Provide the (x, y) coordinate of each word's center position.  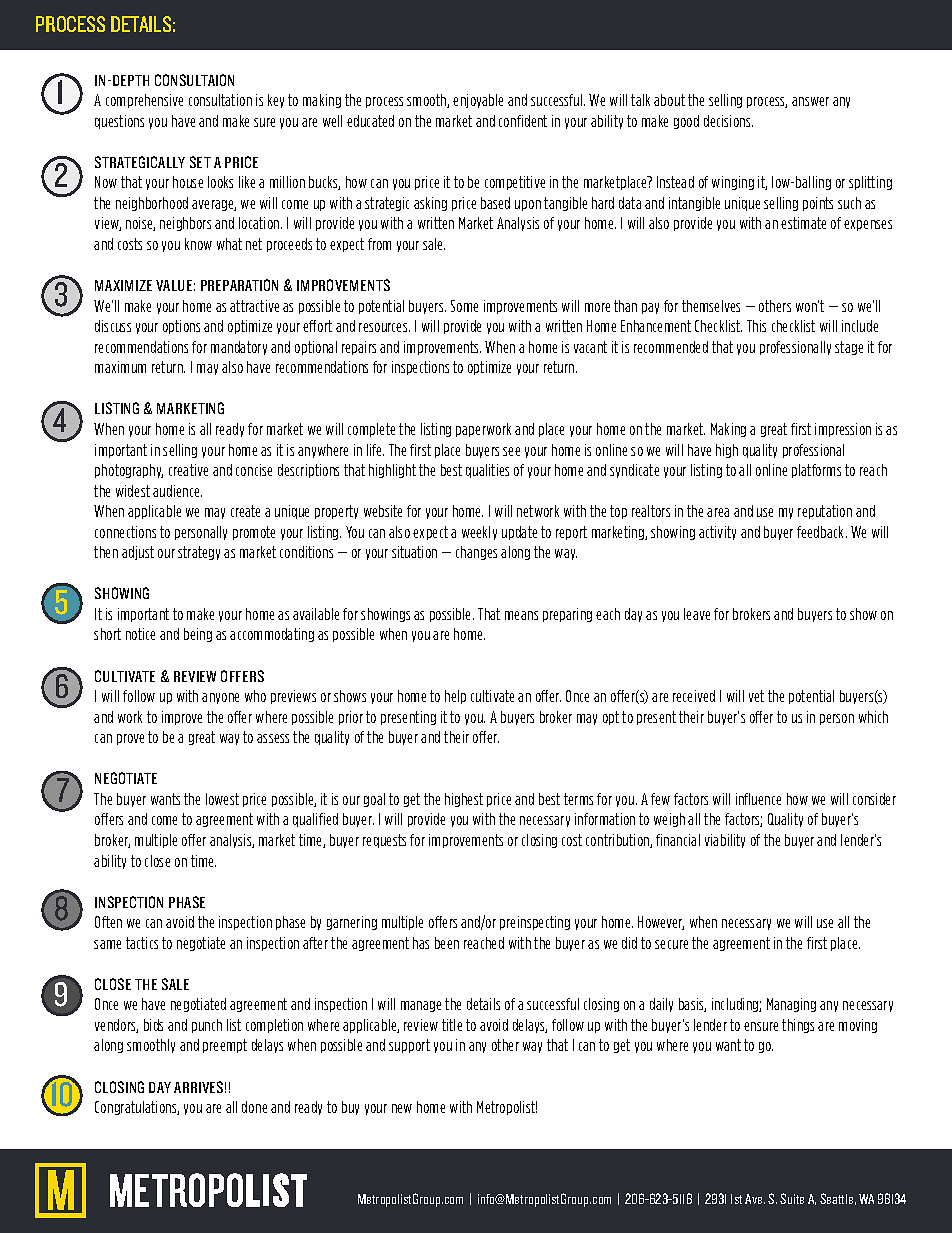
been (447, 943)
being (198, 635)
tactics (142, 943)
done (254, 1107)
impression (843, 430)
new (402, 1108)
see (511, 451)
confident (523, 121)
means (521, 615)
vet (756, 696)
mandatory (239, 348)
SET (200, 162)
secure (671, 944)
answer (810, 101)
